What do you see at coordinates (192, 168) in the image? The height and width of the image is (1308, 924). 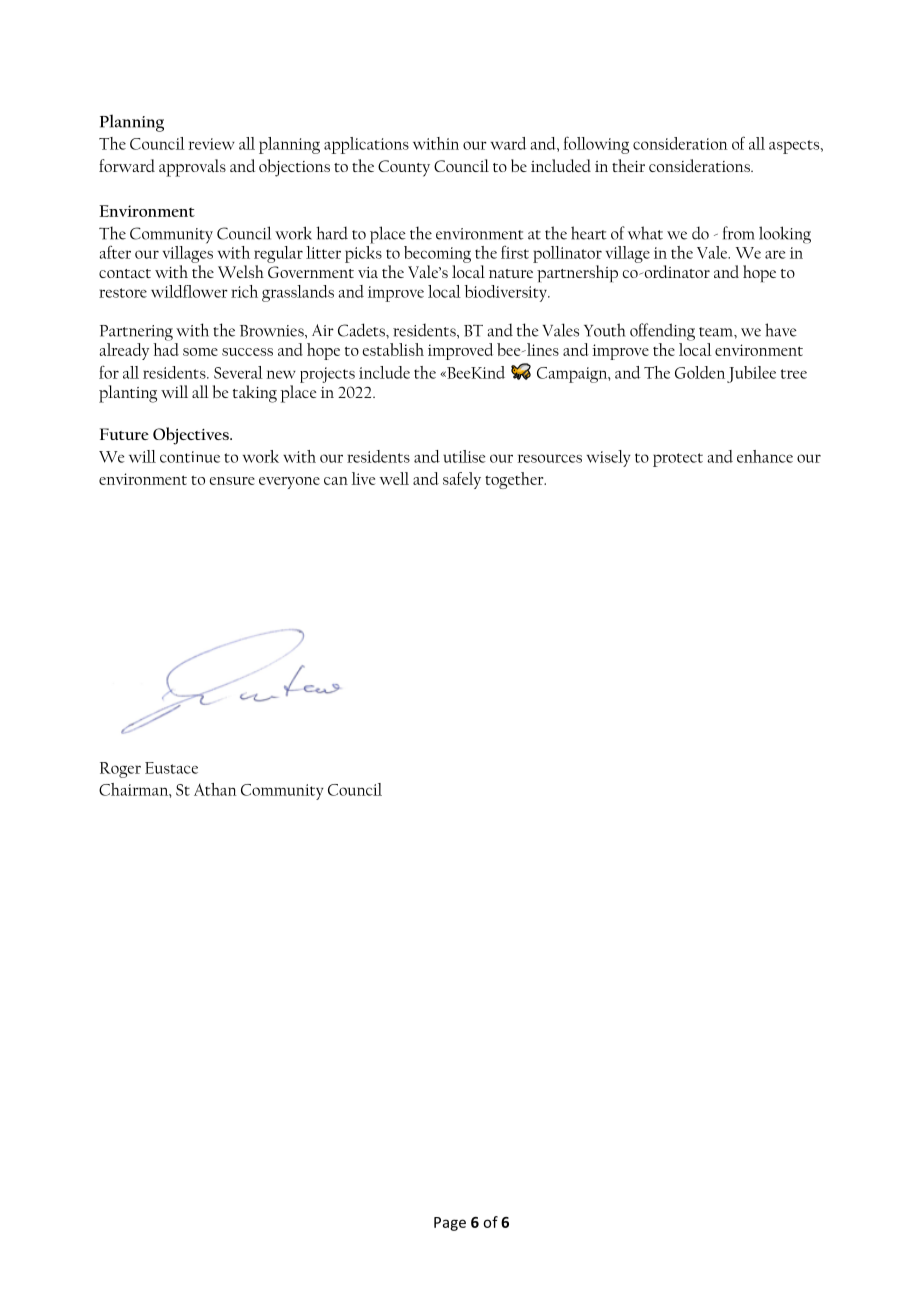 I see `approvals` at bounding box center [192, 168].
